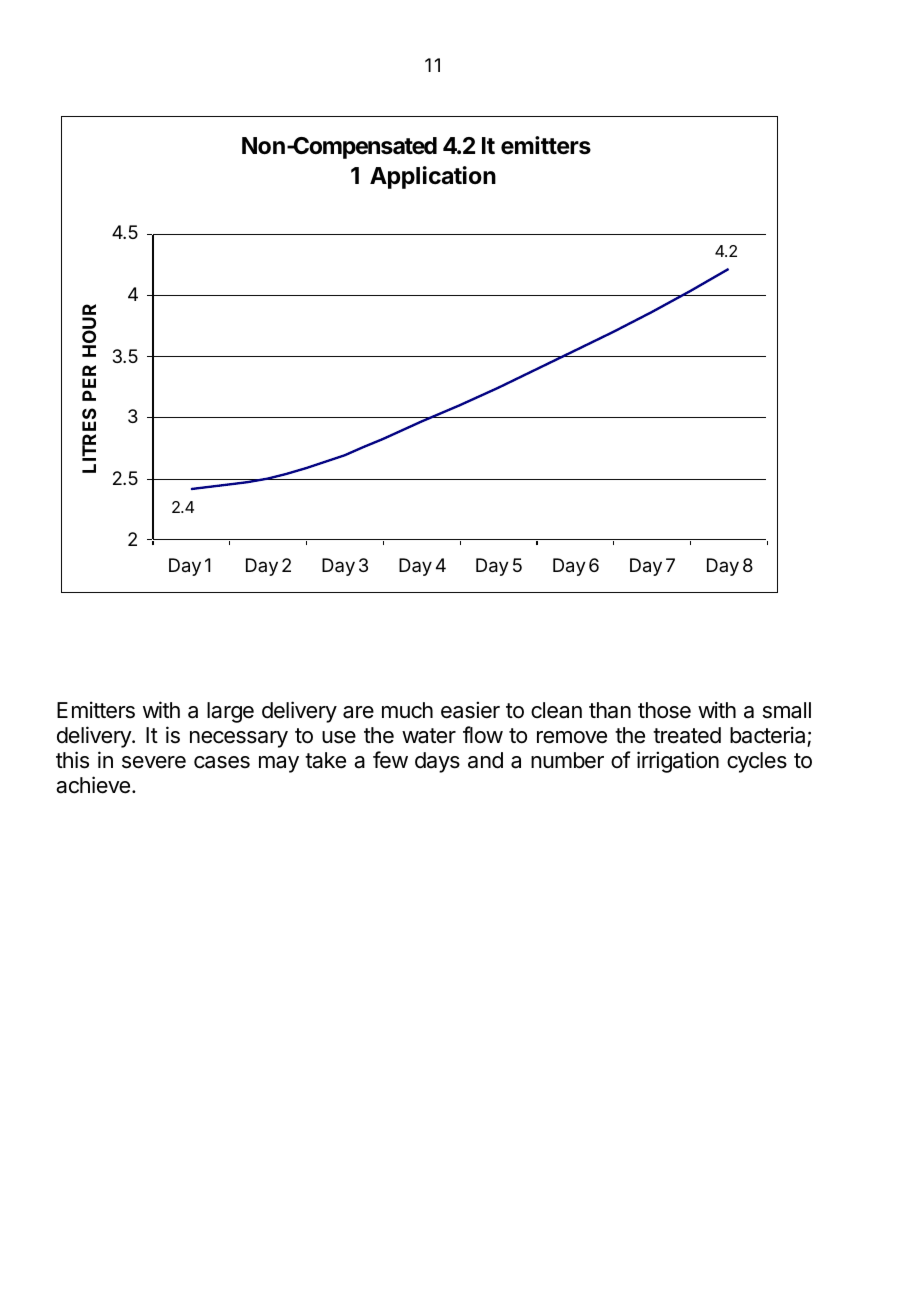 The image size is (924, 1307). What do you see at coordinates (437, 762) in the document?
I see `days` at bounding box center [437, 762].
